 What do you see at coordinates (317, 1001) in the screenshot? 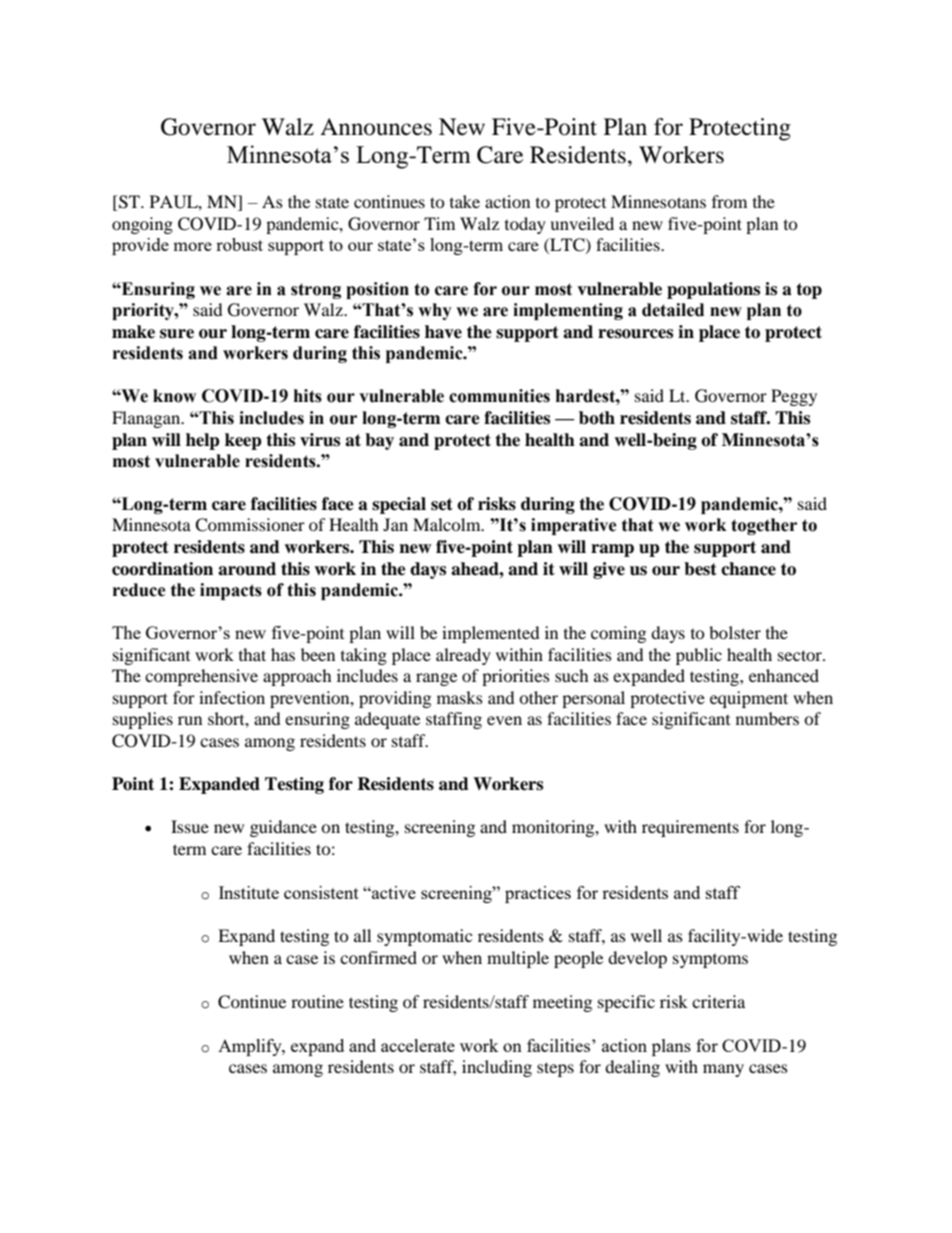
I see `routine` at bounding box center [317, 1001].
